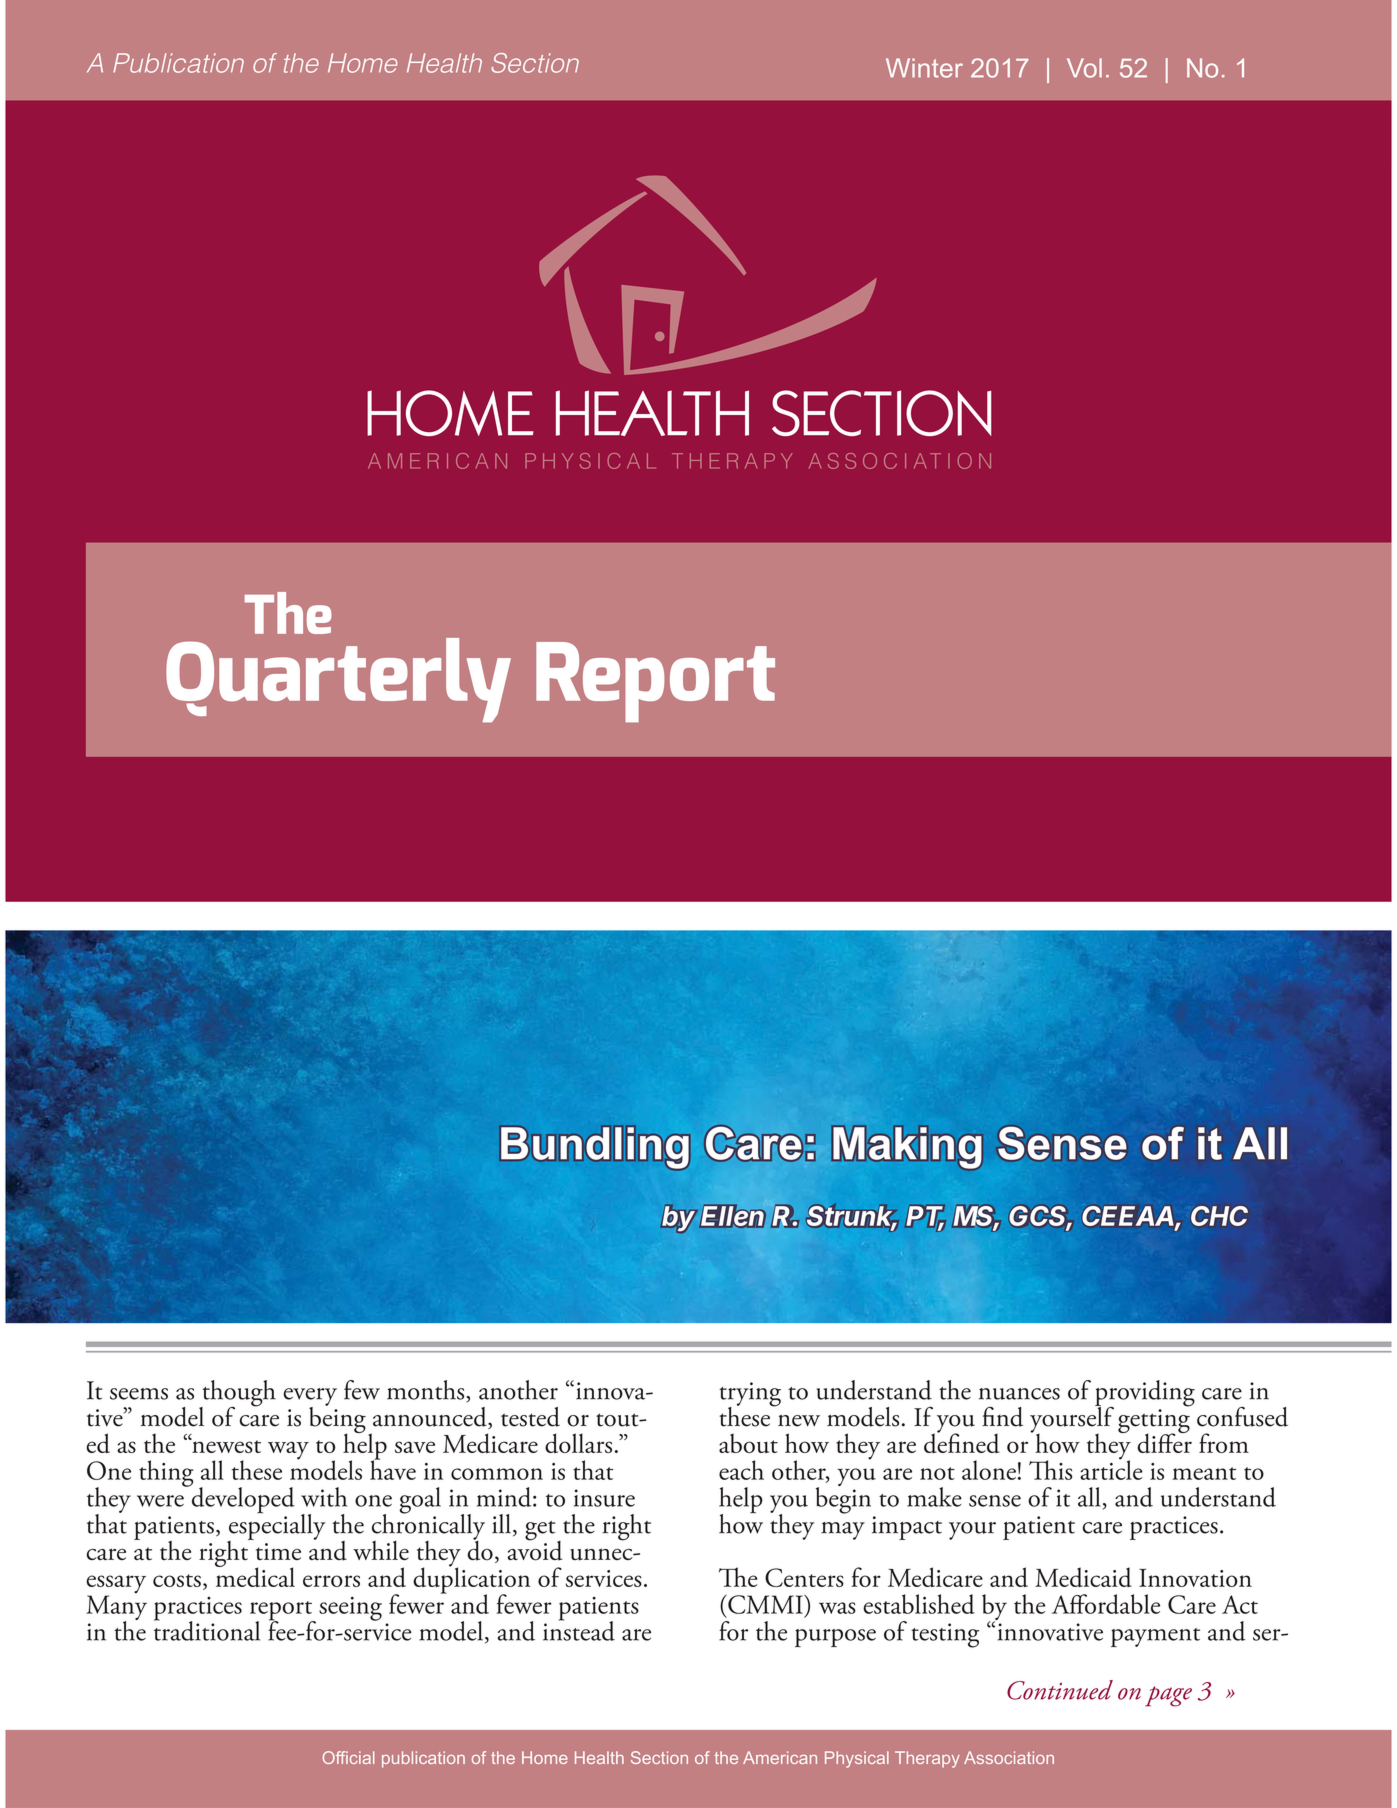 Image resolution: width=1397 pixels, height=1808 pixels. What do you see at coordinates (579, 1630) in the document?
I see `instead` at bounding box center [579, 1630].
